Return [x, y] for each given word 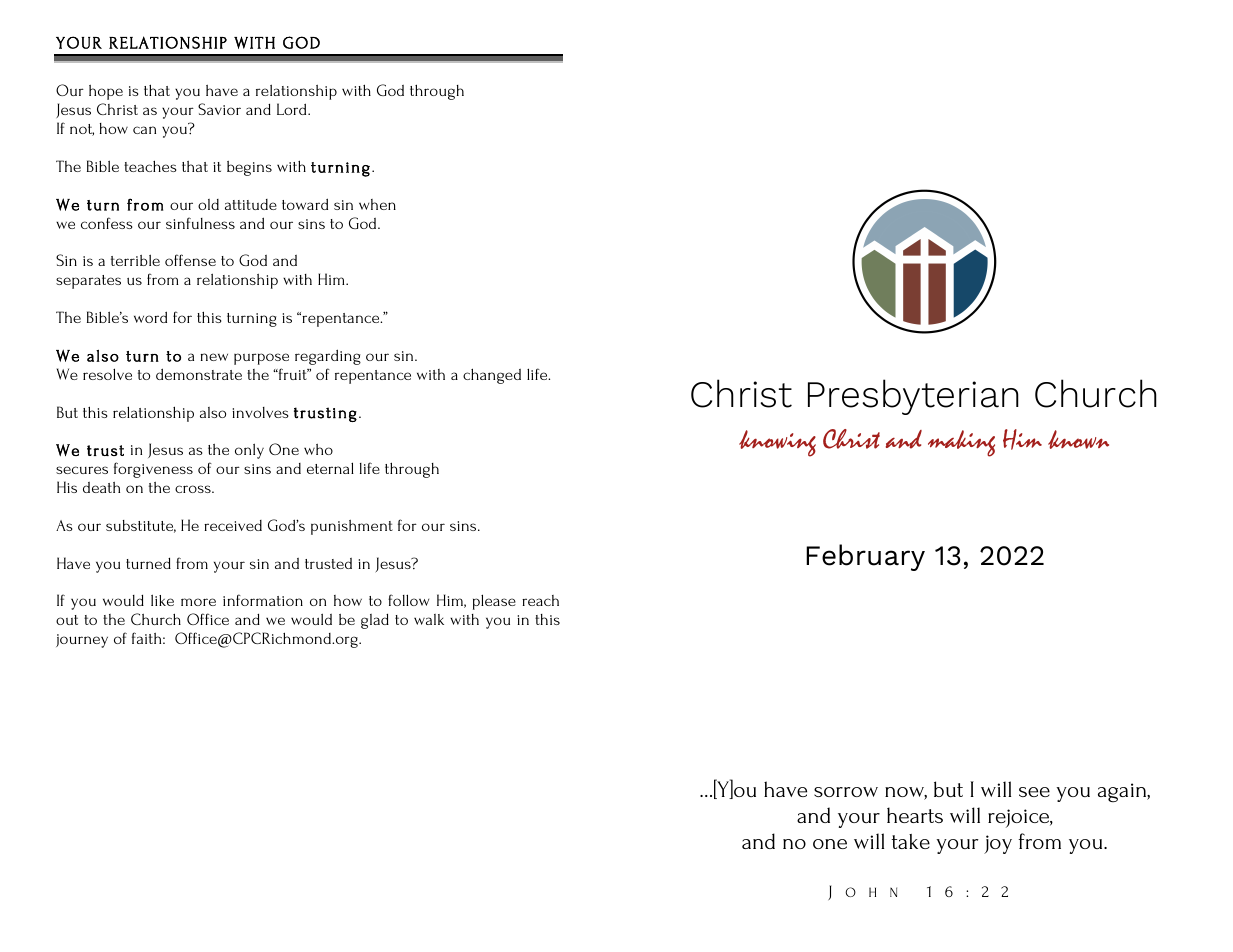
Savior [219, 109]
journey [82, 641]
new [214, 357]
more [198, 602]
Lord [293, 109]
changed [492, 376]
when [377, 204]
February [865, 557]
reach [540, 600]
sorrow [846, 792]
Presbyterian [913, 397]
